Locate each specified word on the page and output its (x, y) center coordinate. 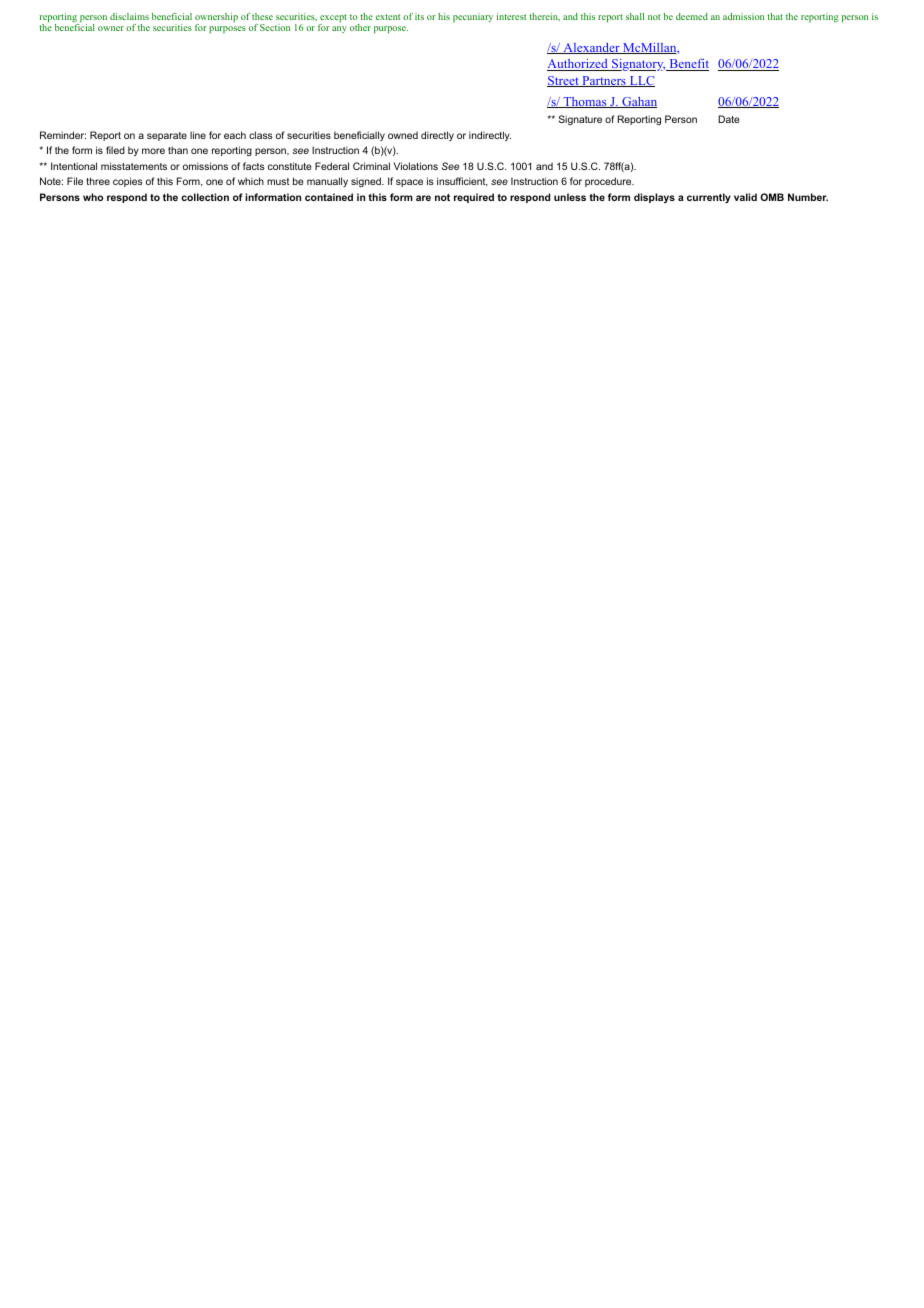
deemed (692, 16)
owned (403, 135)
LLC (641, 81)
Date (729, 119)
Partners (604, 81)
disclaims (129, 16)
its (419, 16)
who (93, 197)
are (423, 198)
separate (167, 136)
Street (564, 81)
